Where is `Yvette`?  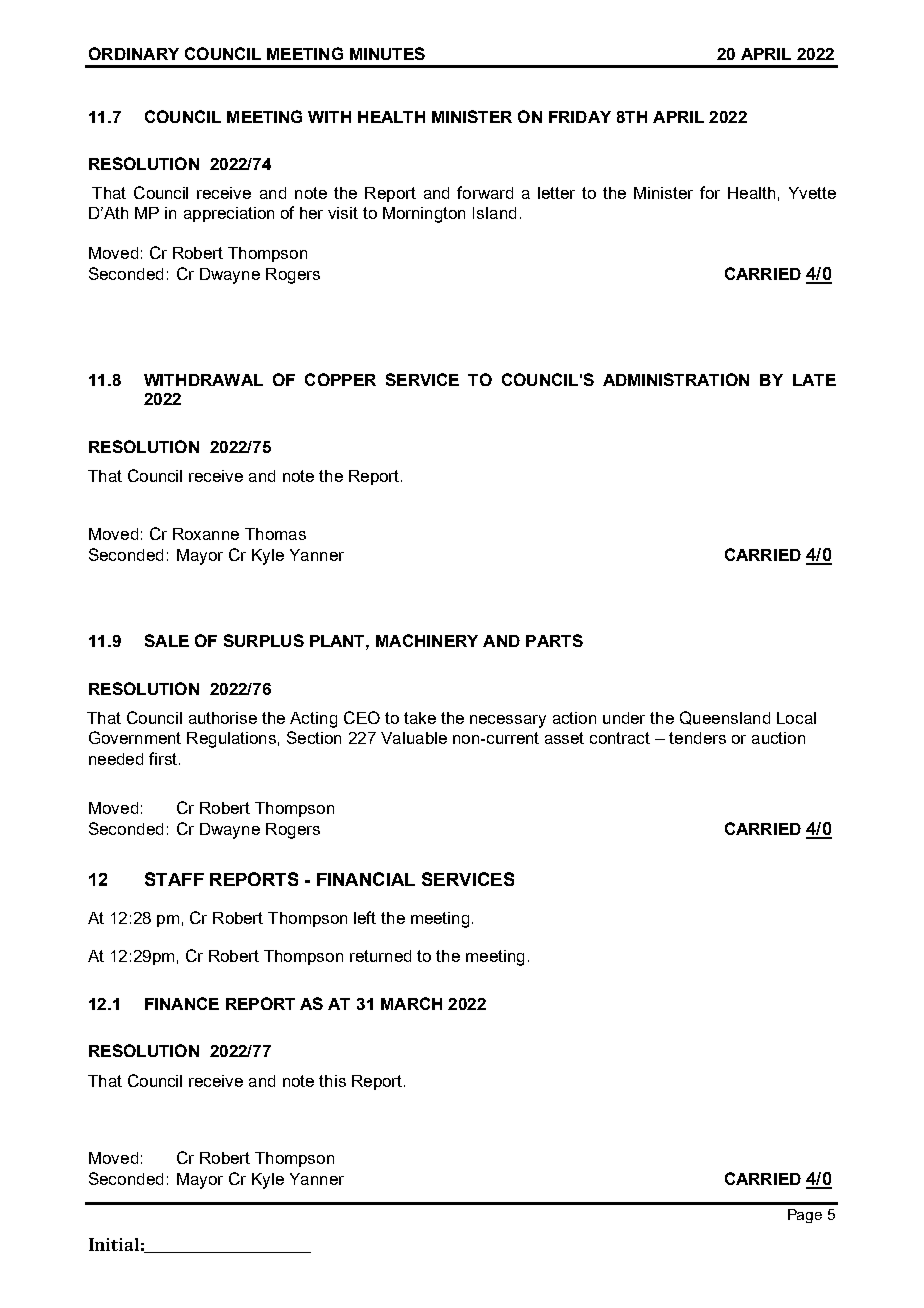
Yvette is located at coordinates (812, 193).
